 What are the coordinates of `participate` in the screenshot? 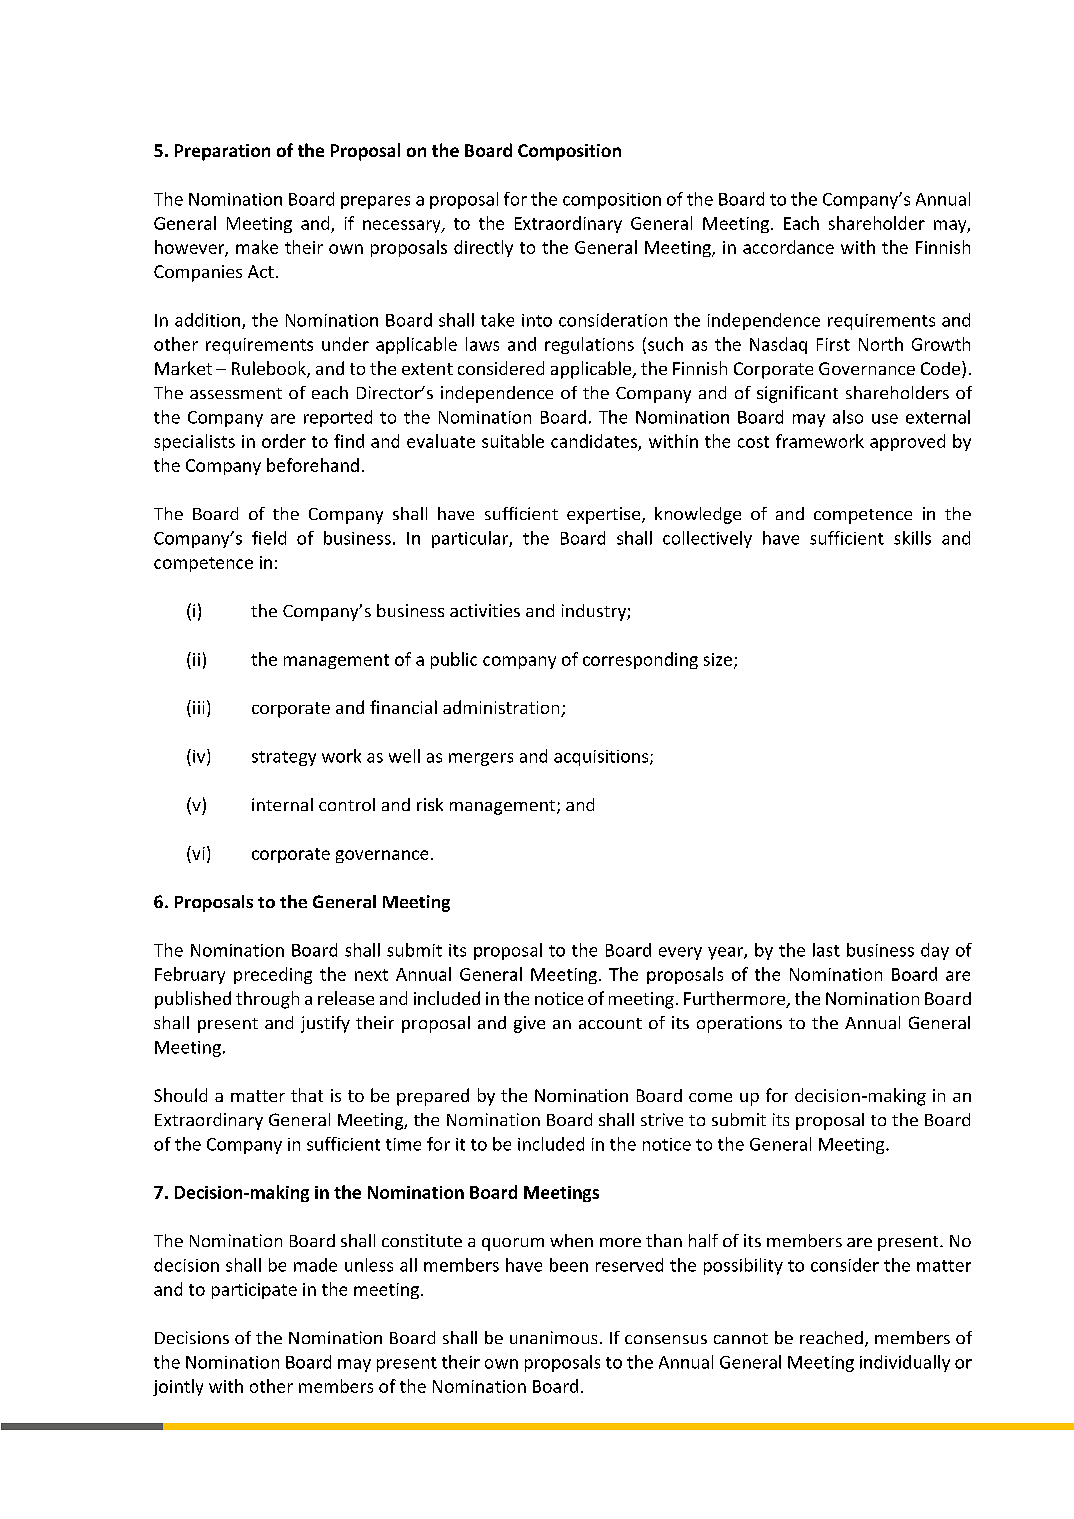 It's located at (254, 1291).
